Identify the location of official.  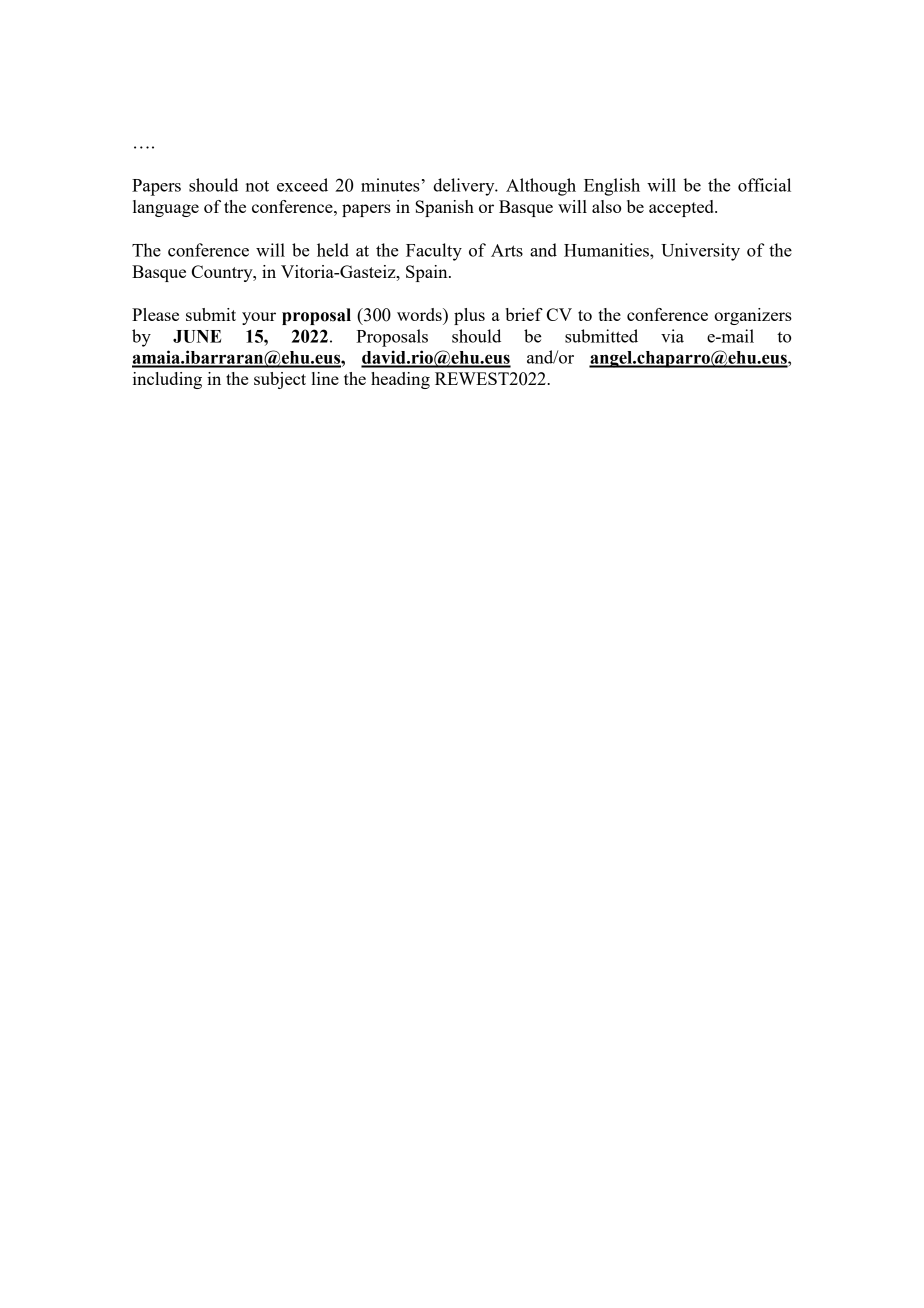
(764, 185).
